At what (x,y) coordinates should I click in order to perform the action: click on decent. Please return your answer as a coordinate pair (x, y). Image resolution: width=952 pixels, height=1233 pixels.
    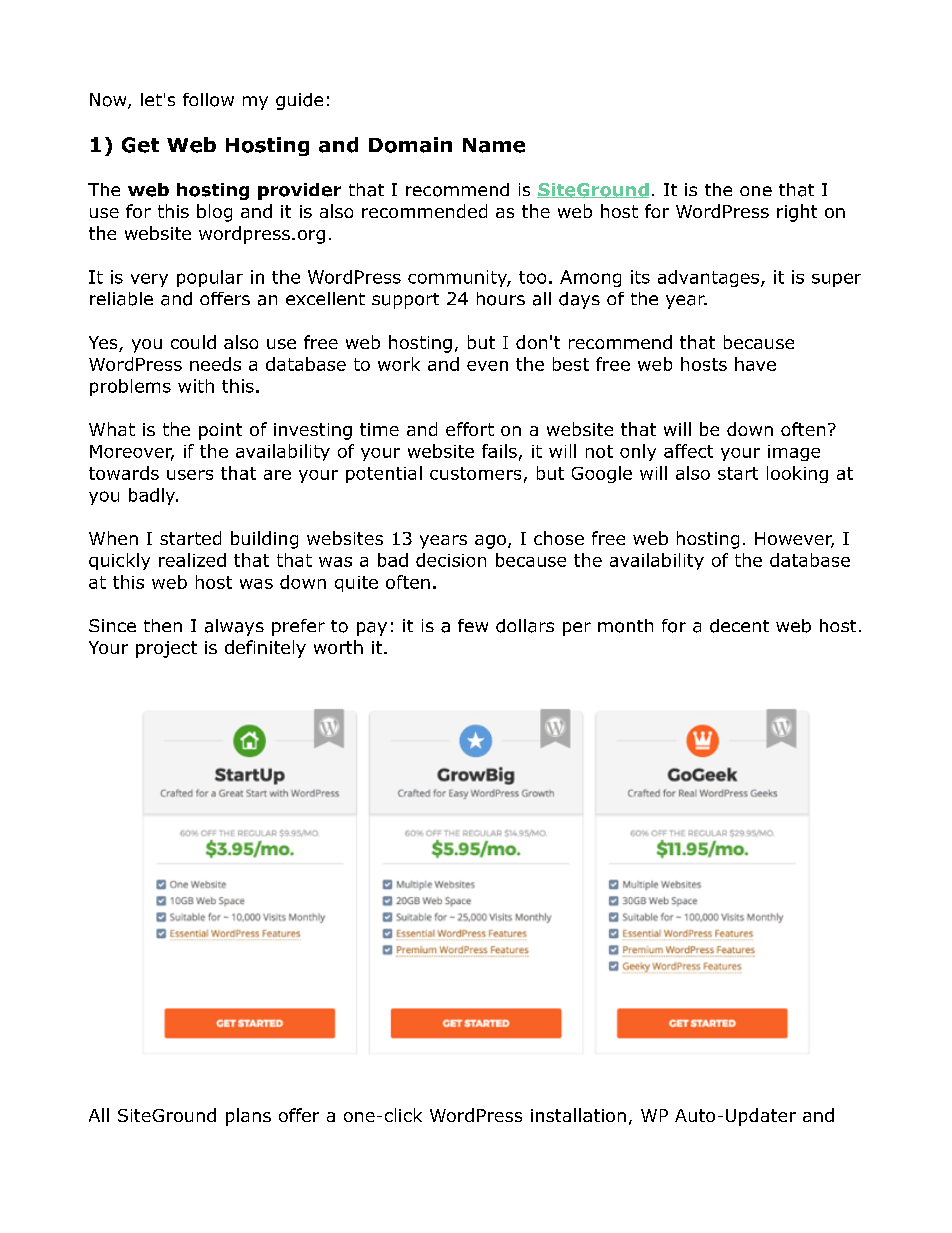
    Looking at the image, I should click on (739, 626).
